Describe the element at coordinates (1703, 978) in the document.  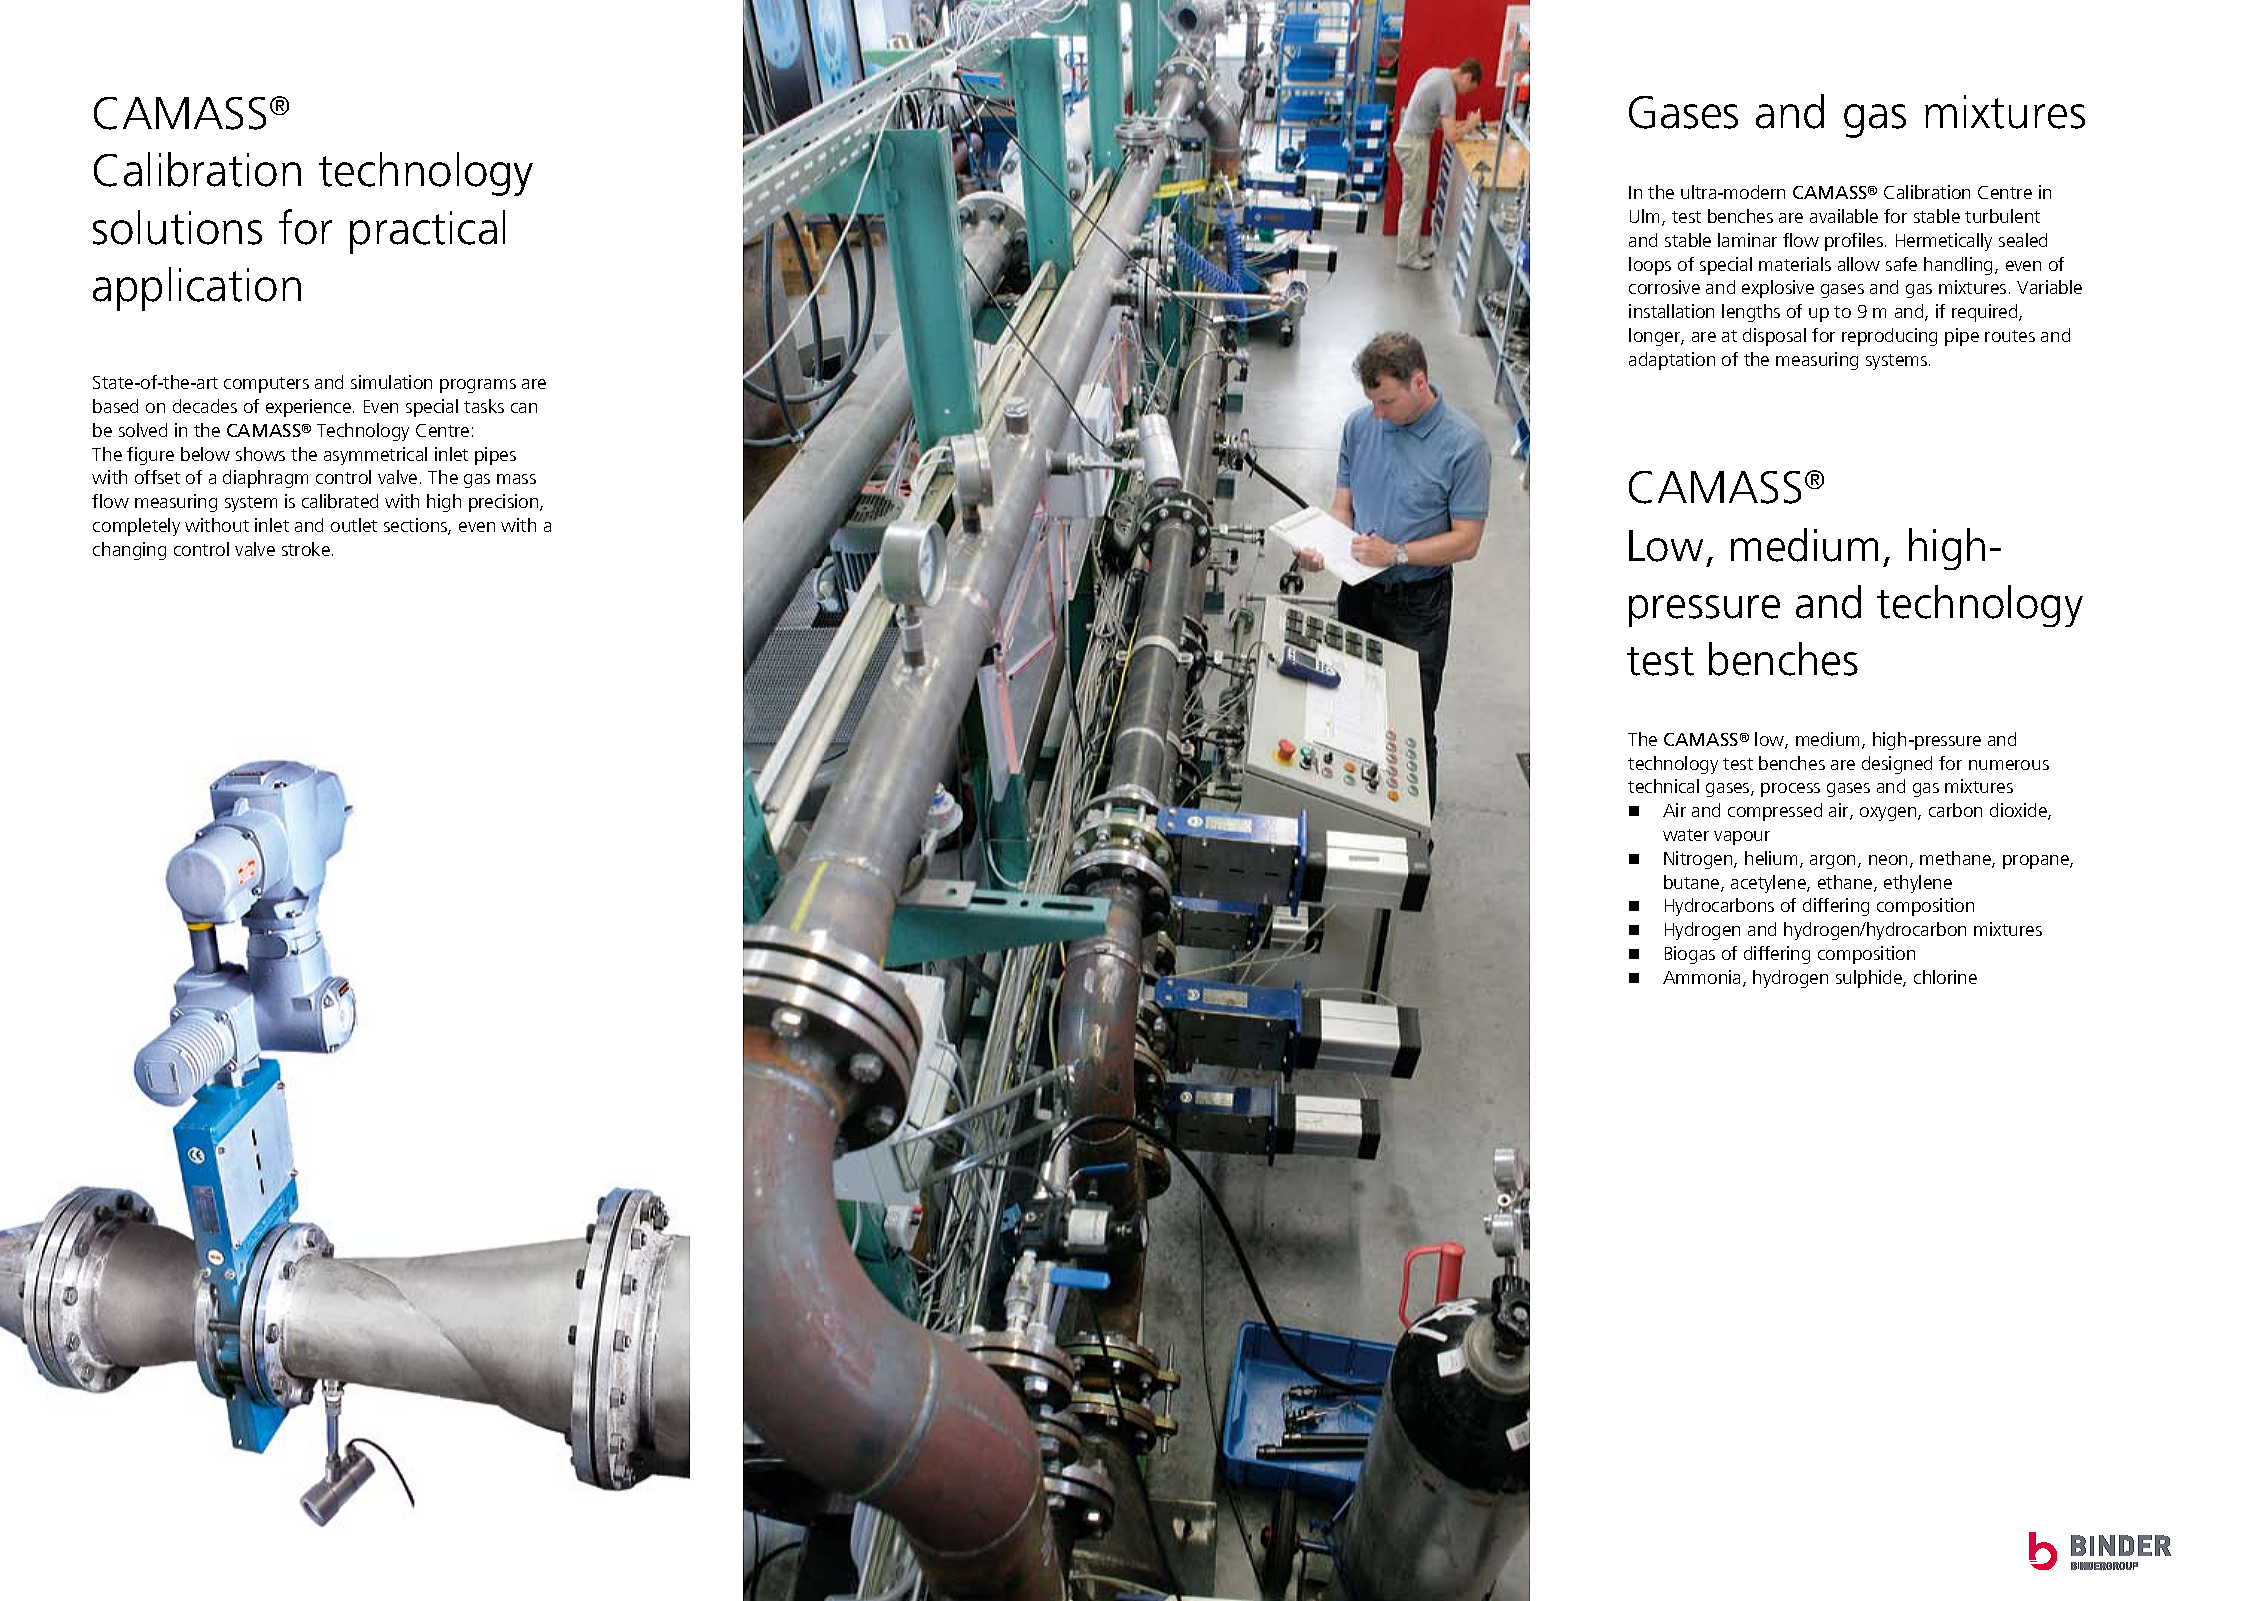
I see `Ammonia` at that location.
